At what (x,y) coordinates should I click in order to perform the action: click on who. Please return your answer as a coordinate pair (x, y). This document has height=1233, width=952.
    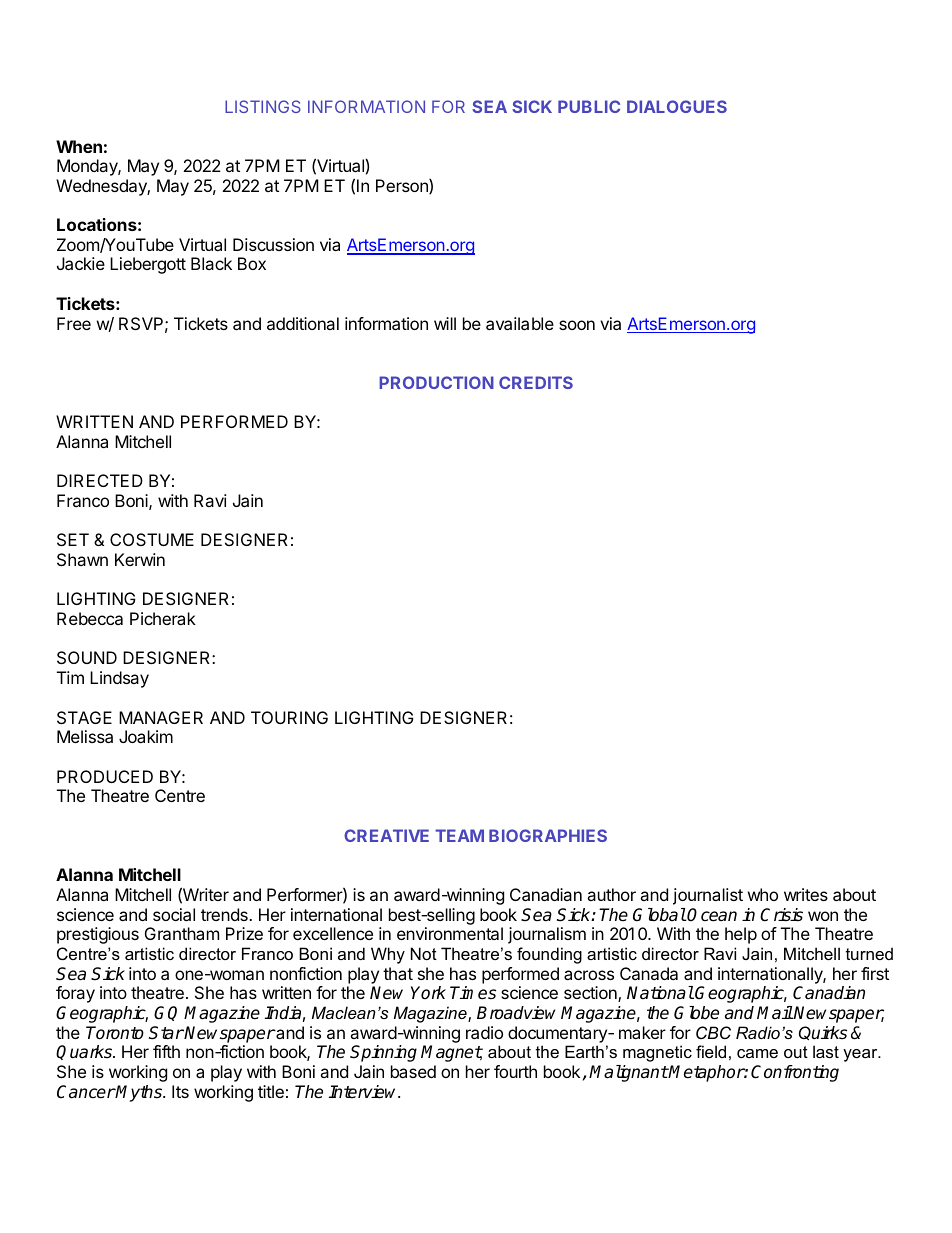
    Looking at the image, I should click on (763, 894).
